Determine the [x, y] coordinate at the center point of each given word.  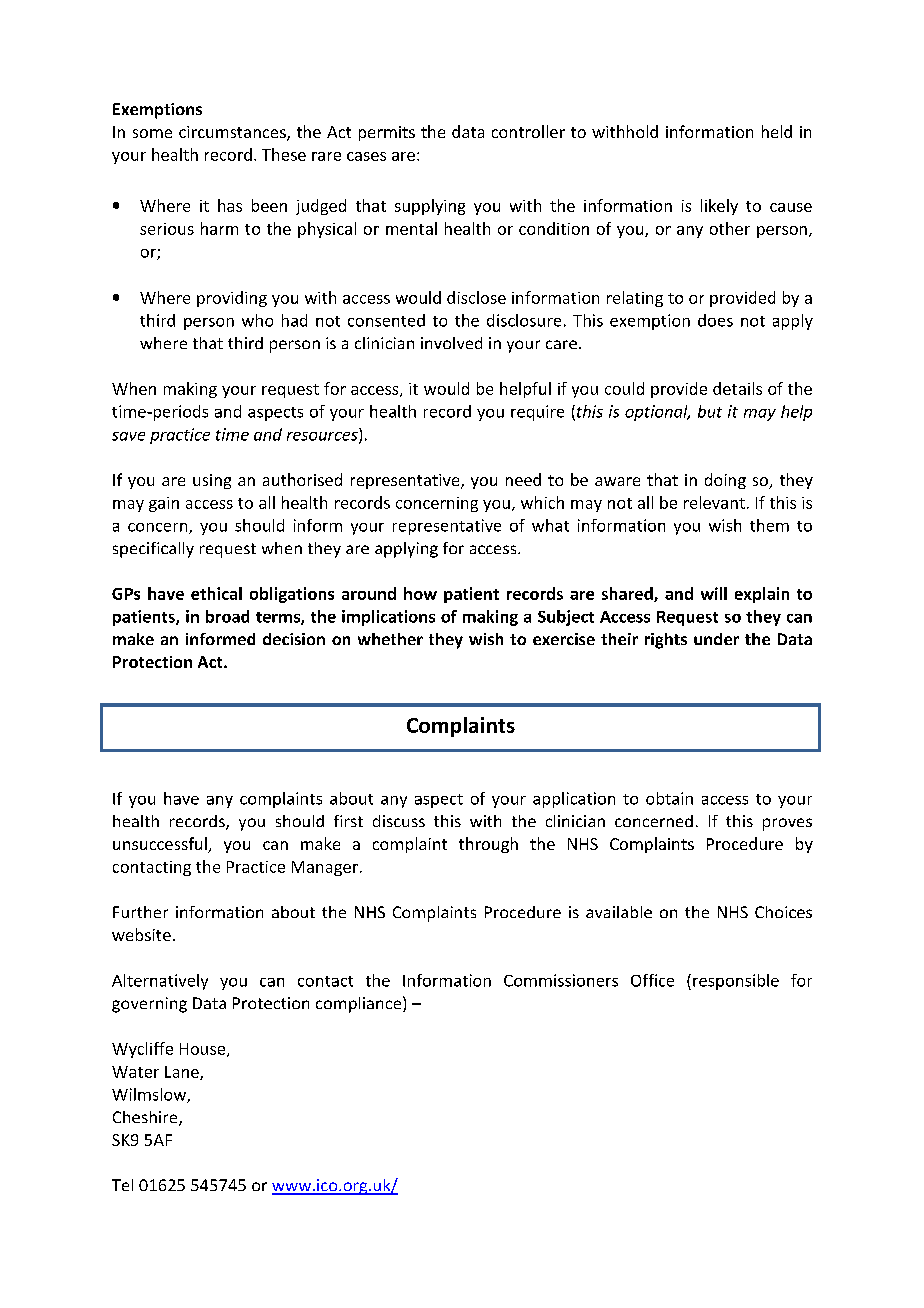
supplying [430, 207]
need [523, 479]
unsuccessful [161, 845]
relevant [714, 502]
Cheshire [146, 1118]
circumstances [233, 133]
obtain [669, 798]
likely [719, 207]
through [488, 845]
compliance [358, 1005]
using [212, 481]
